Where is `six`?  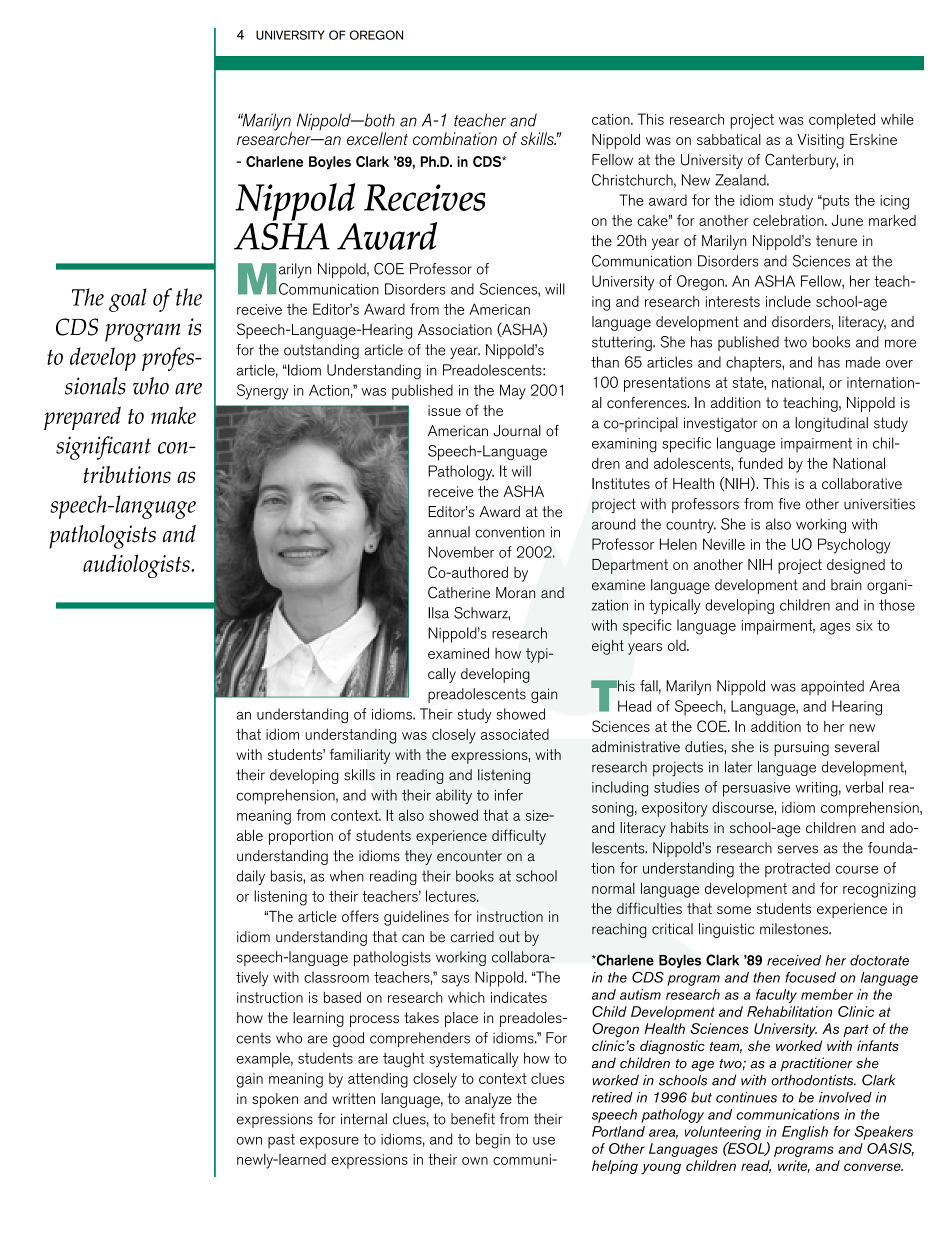
six is located at coordinates (864, 625).
